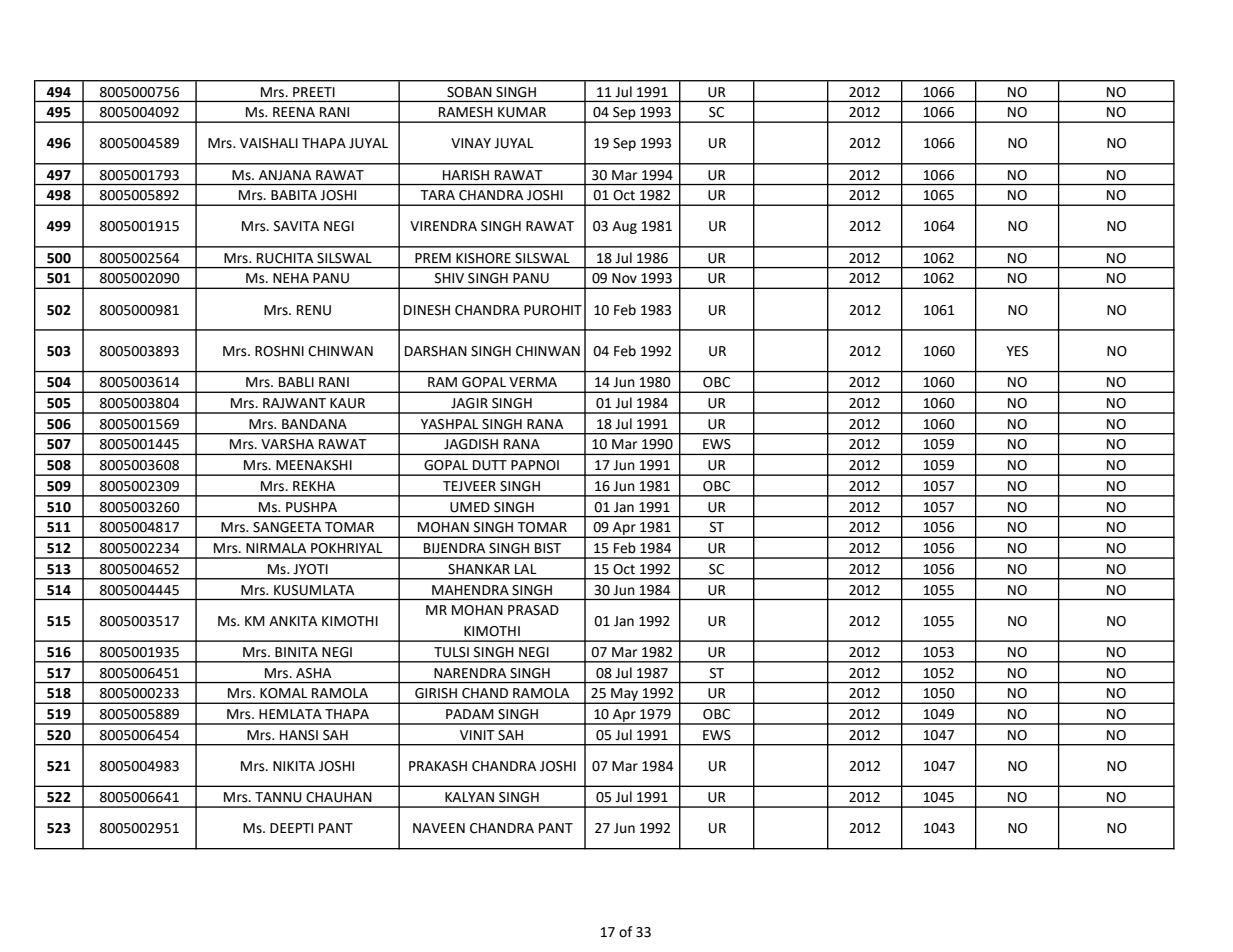  I want to click on CHAUHAN, so click(339, 797).
